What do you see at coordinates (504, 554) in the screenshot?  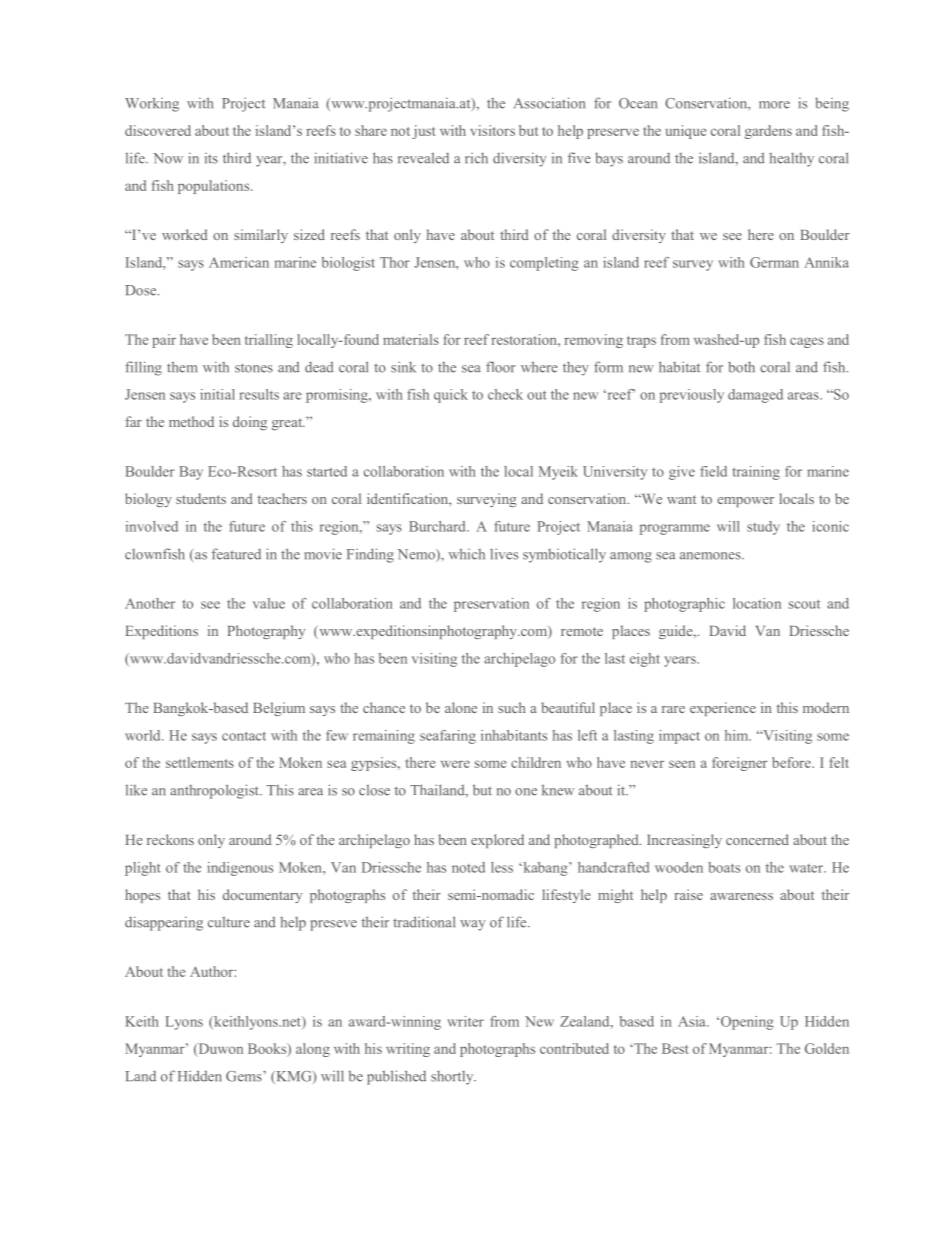 I see `lives` at bounding box center [504, 554].
